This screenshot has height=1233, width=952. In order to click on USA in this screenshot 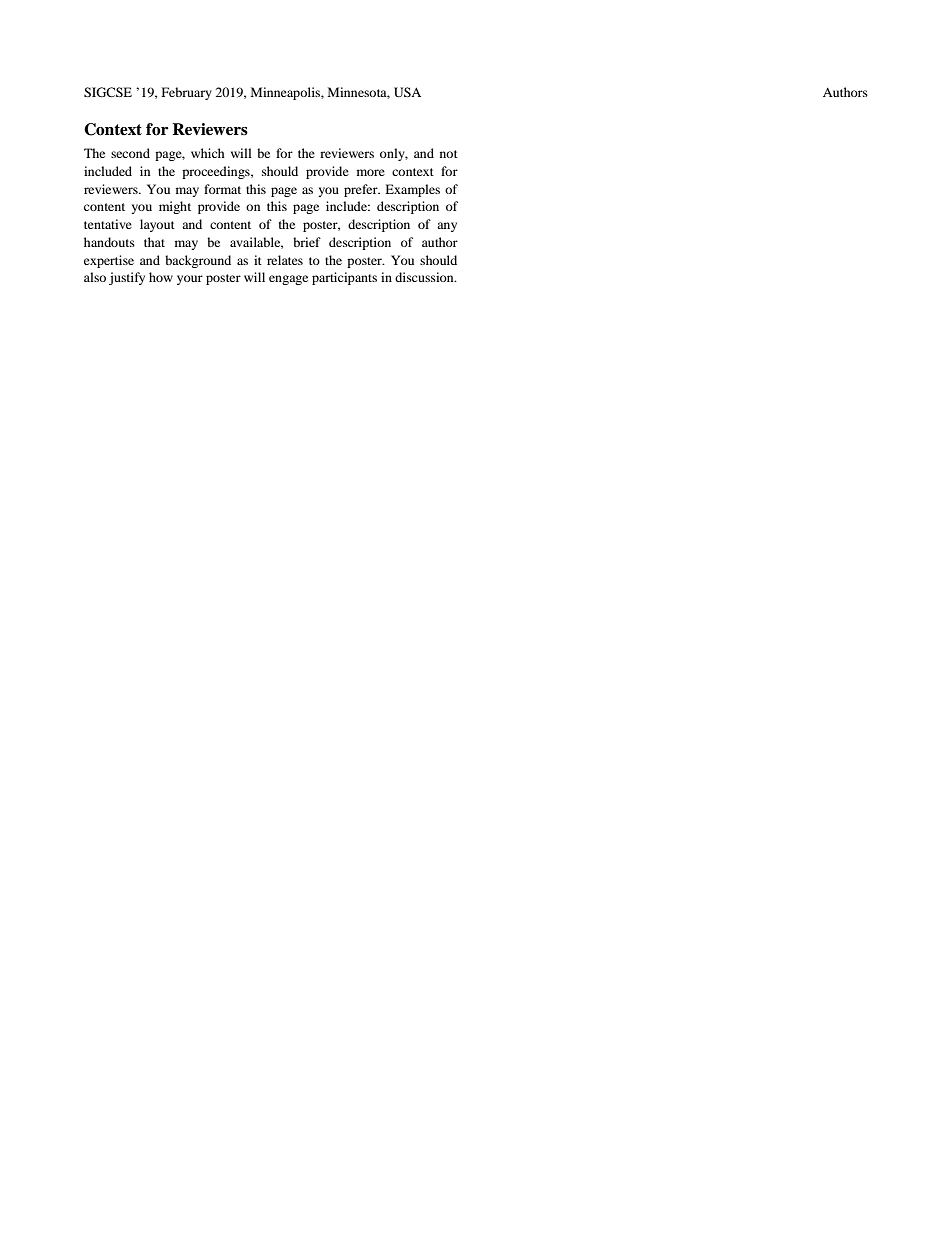, I will do `click(407, 92)`.
